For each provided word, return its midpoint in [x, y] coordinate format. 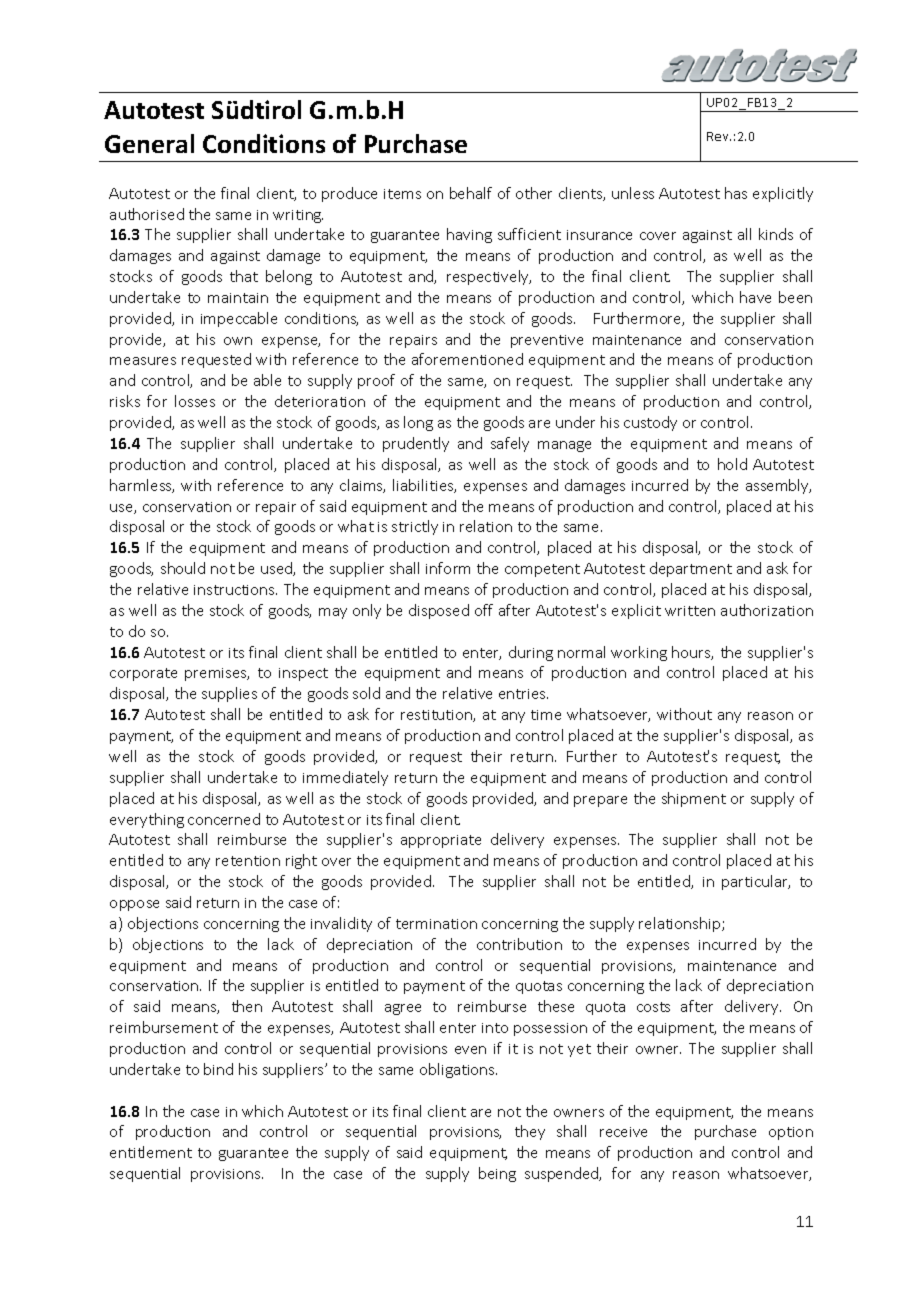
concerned [224, 819]
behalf [471, 193]
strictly [415, 527]
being [497, 1174]
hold [732, 464]
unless [633, 193]
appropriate [441, 841]
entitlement [151, 1152]
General [149, 143]
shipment [694, 799]
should [183, 568]
